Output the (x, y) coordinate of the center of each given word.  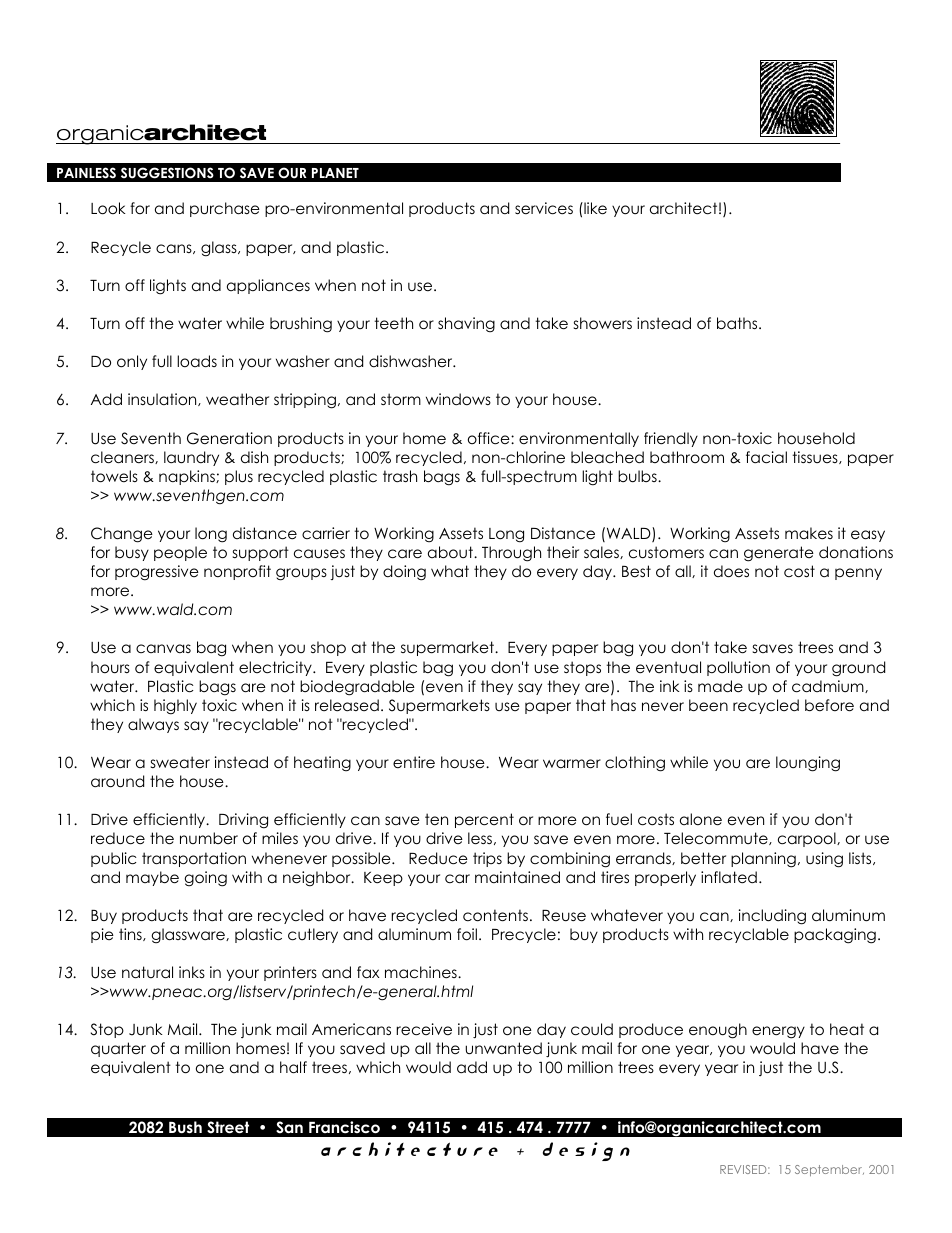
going (205, 879)
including (772, 917)
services (544, 208)
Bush (185, 1127)
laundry (191, 458)
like (594, 208)
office (490, 438)
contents (495, 915)
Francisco (344, 1127)
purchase (225, 209)
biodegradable (357, 688)
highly (175, 707)
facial (766, 457)
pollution (738, 668)
